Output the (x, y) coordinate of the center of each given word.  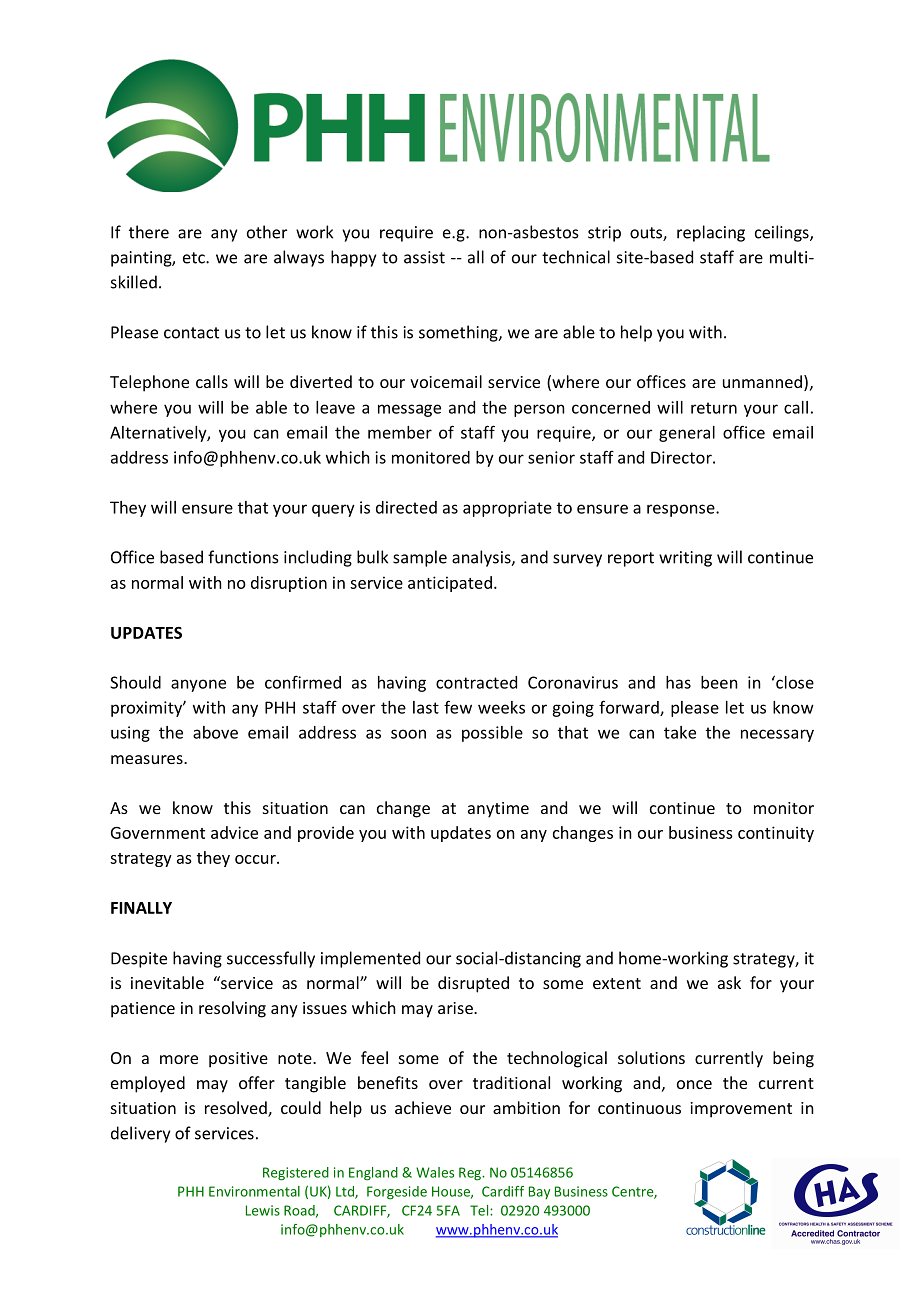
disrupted (473, 984)
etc (195, 258)
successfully (271, 959)
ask (729, 982)
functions (243, 557)
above (215, 732)
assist (424, 257)
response (682, 510)
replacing (711, 233)
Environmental (254, 1191)
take (680, 732)
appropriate (507, 509)
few (458, 707)
